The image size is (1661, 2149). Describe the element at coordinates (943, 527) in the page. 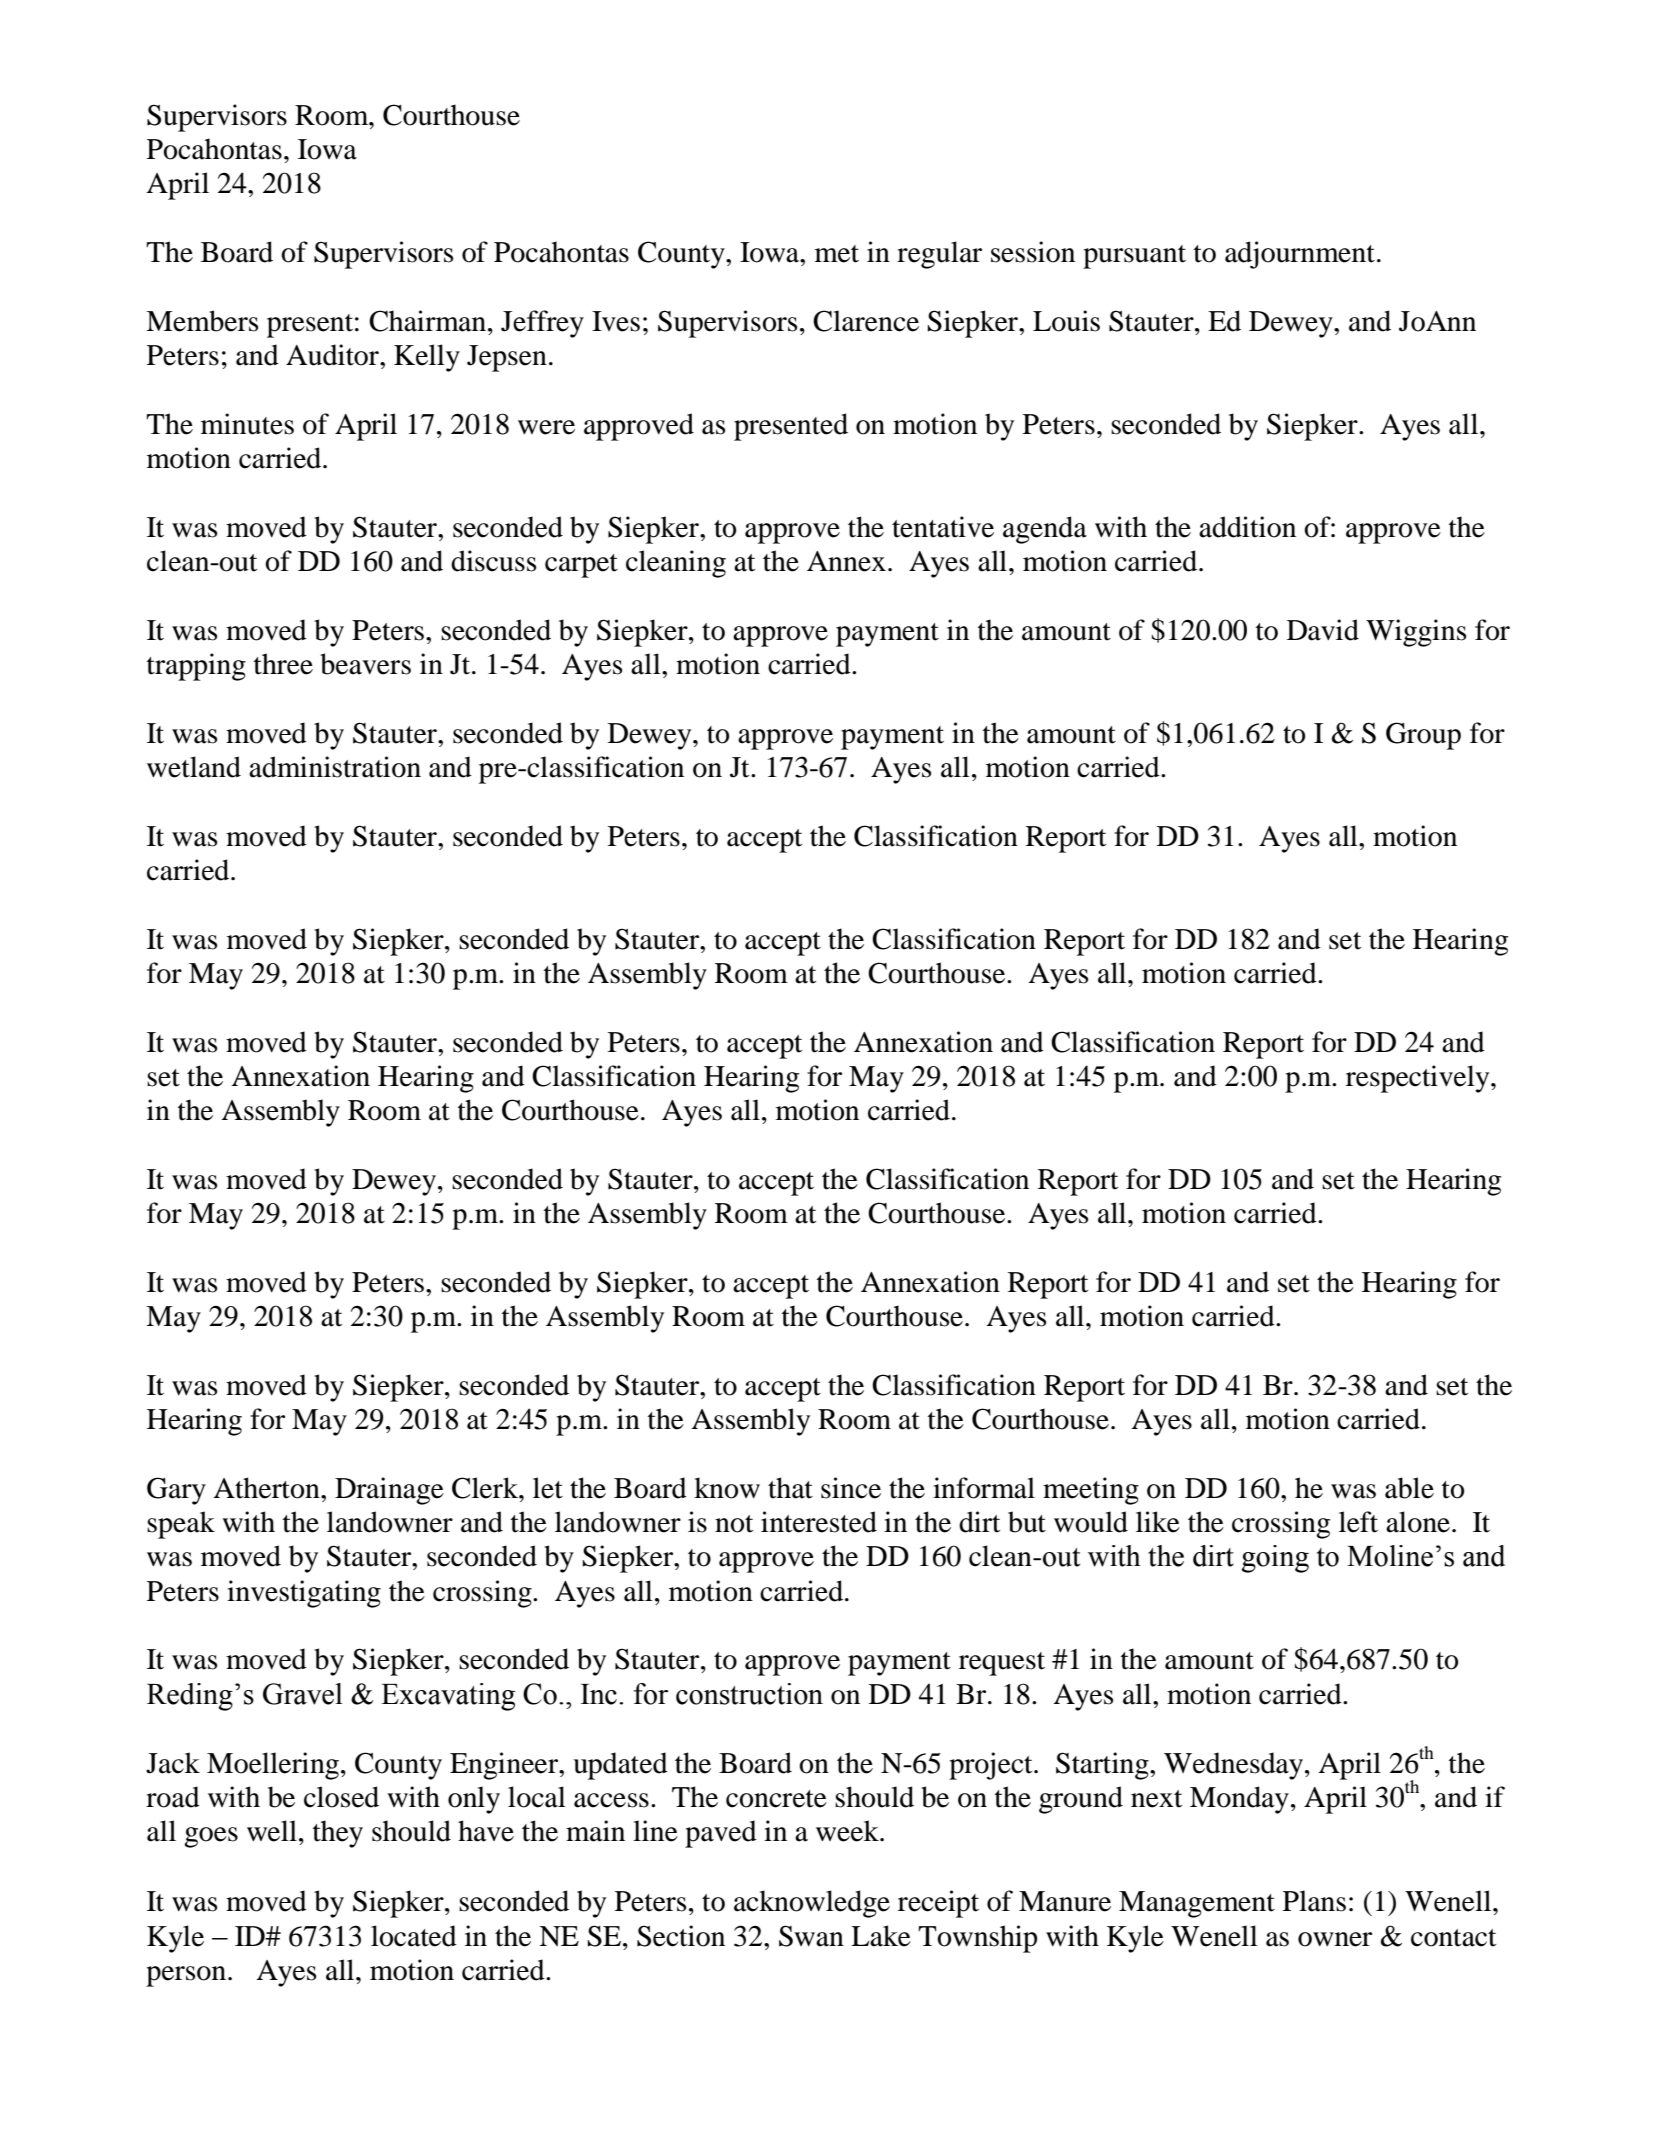

I see `tentative` at that location.
